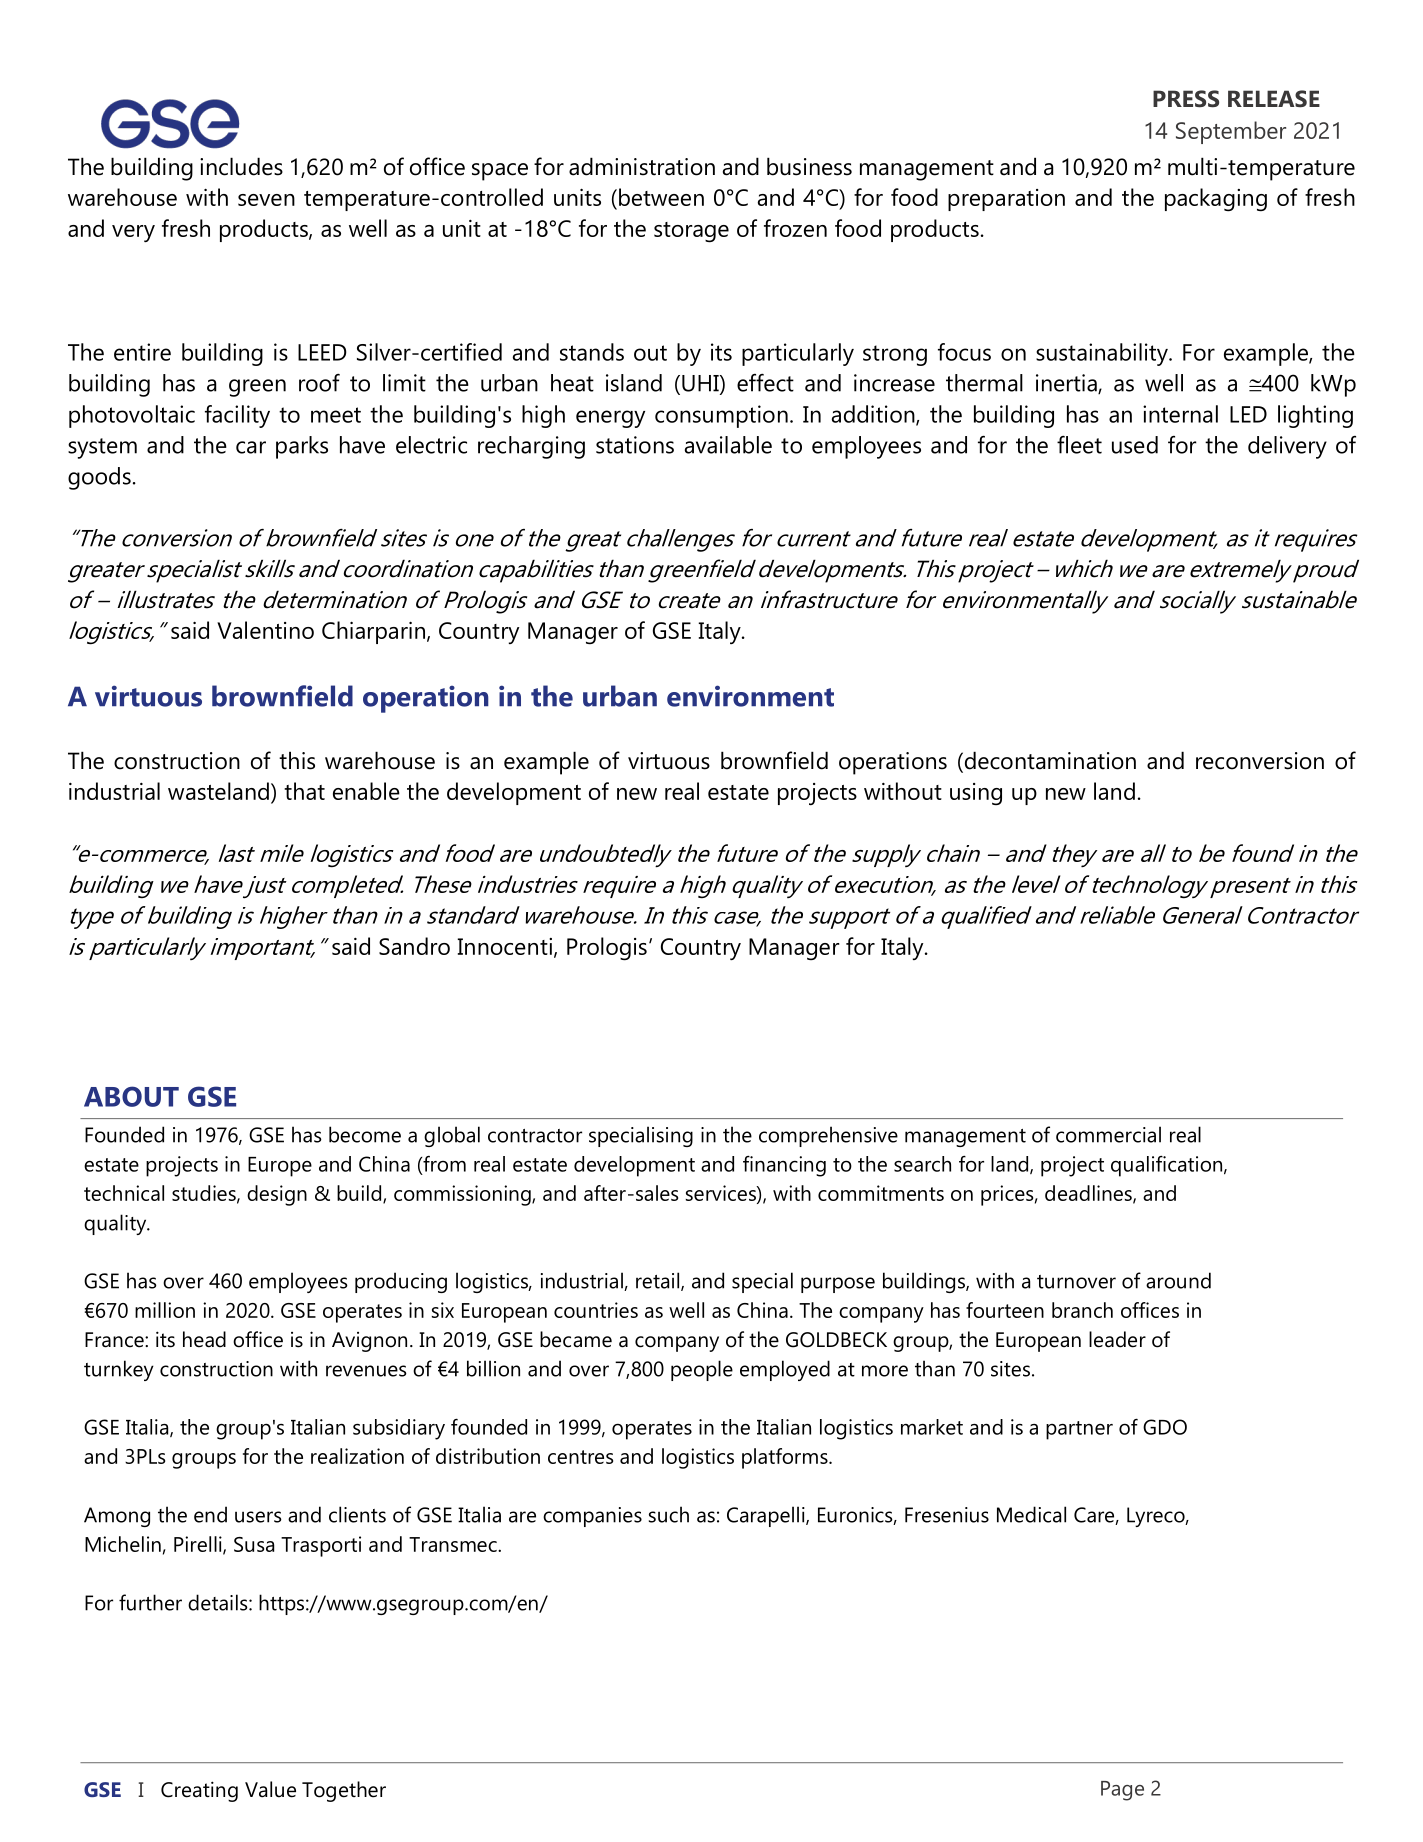  I want to click on available, so click(728, 445).
